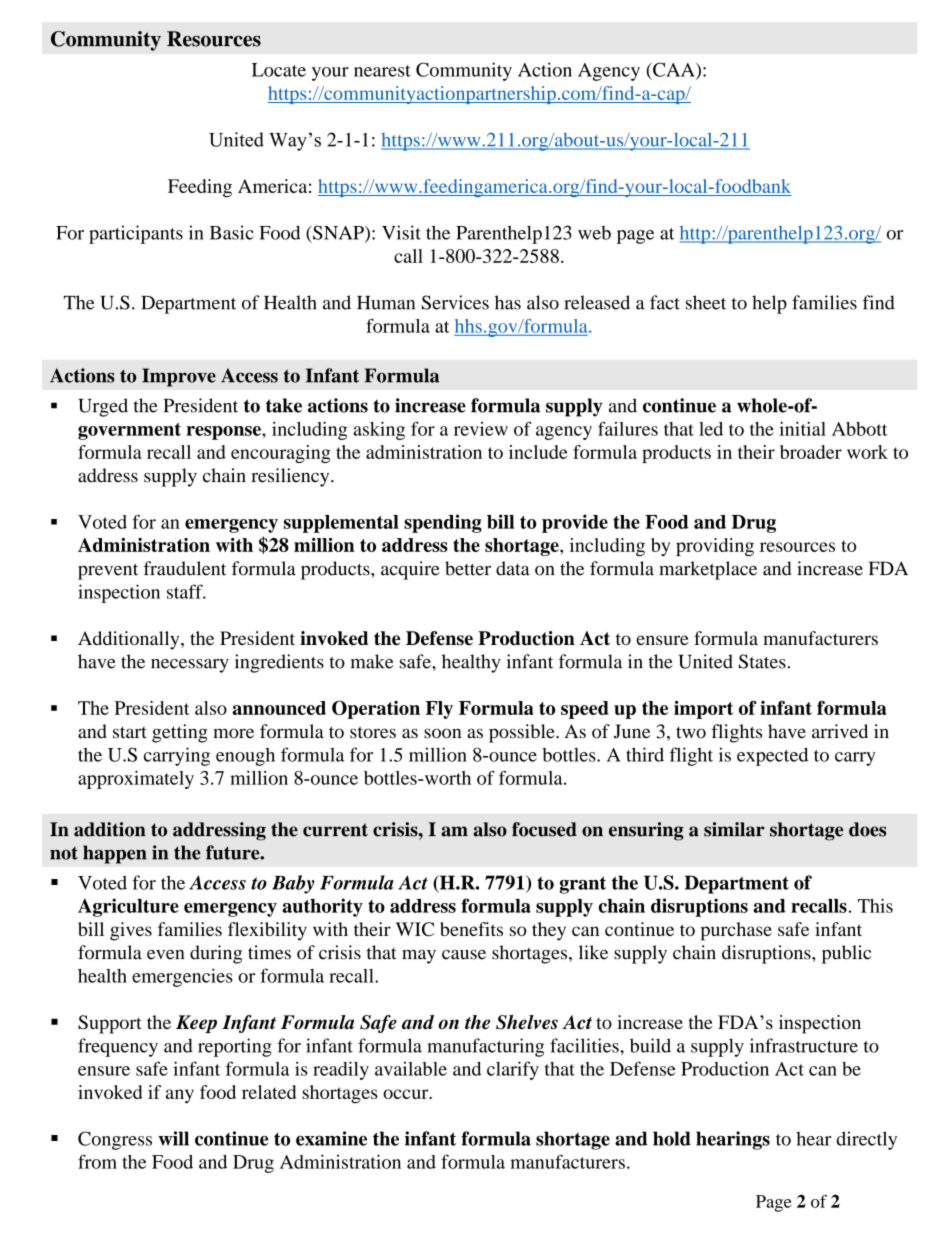 Image resolution: width=952 pixels, height=1233 pixels. What do you see at coordinates (468, 568) in the screenshot?
I see `better` at bounding box center [468, 568].
